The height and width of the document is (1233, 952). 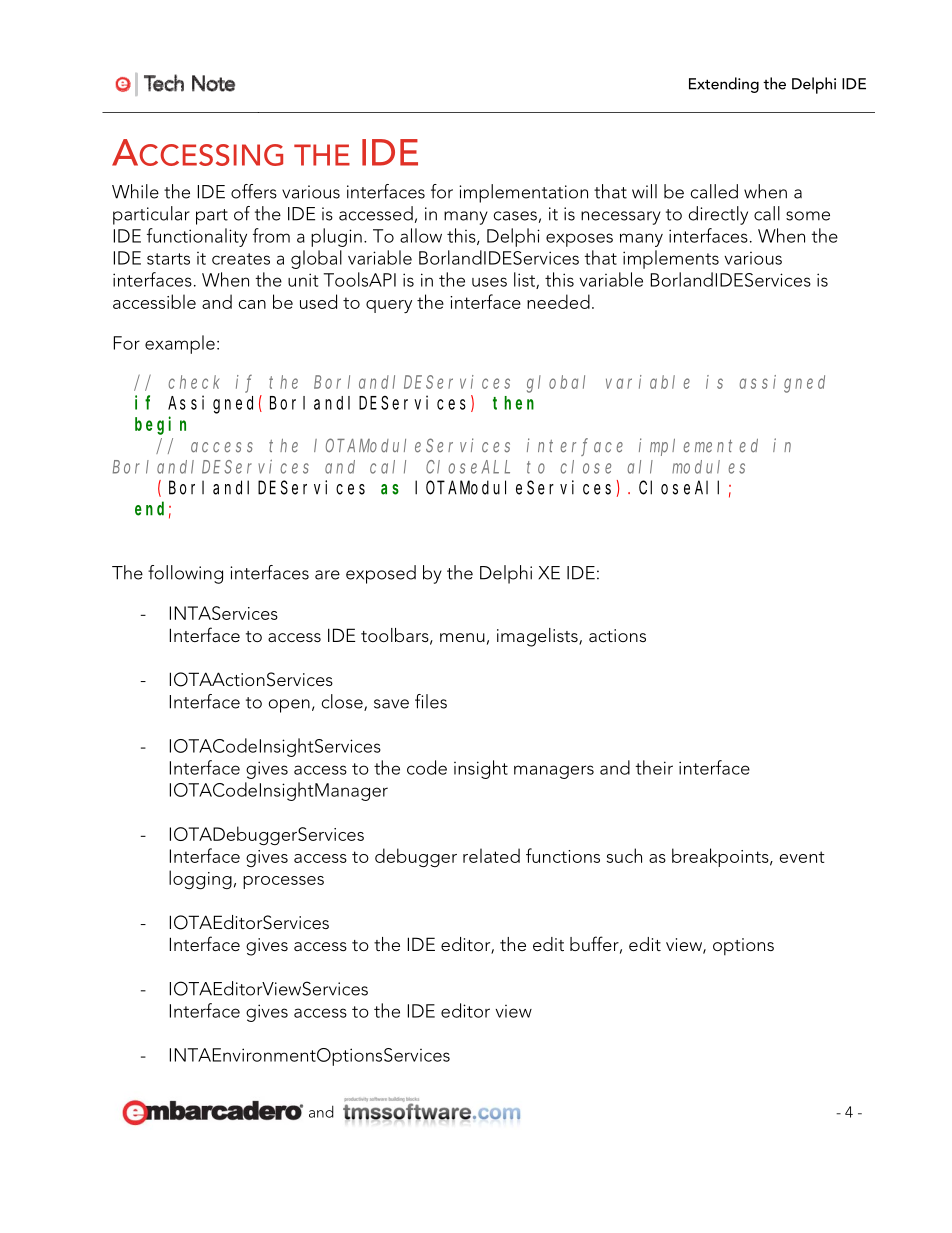 I want to click on implementation, so click(x=523, y=193).
